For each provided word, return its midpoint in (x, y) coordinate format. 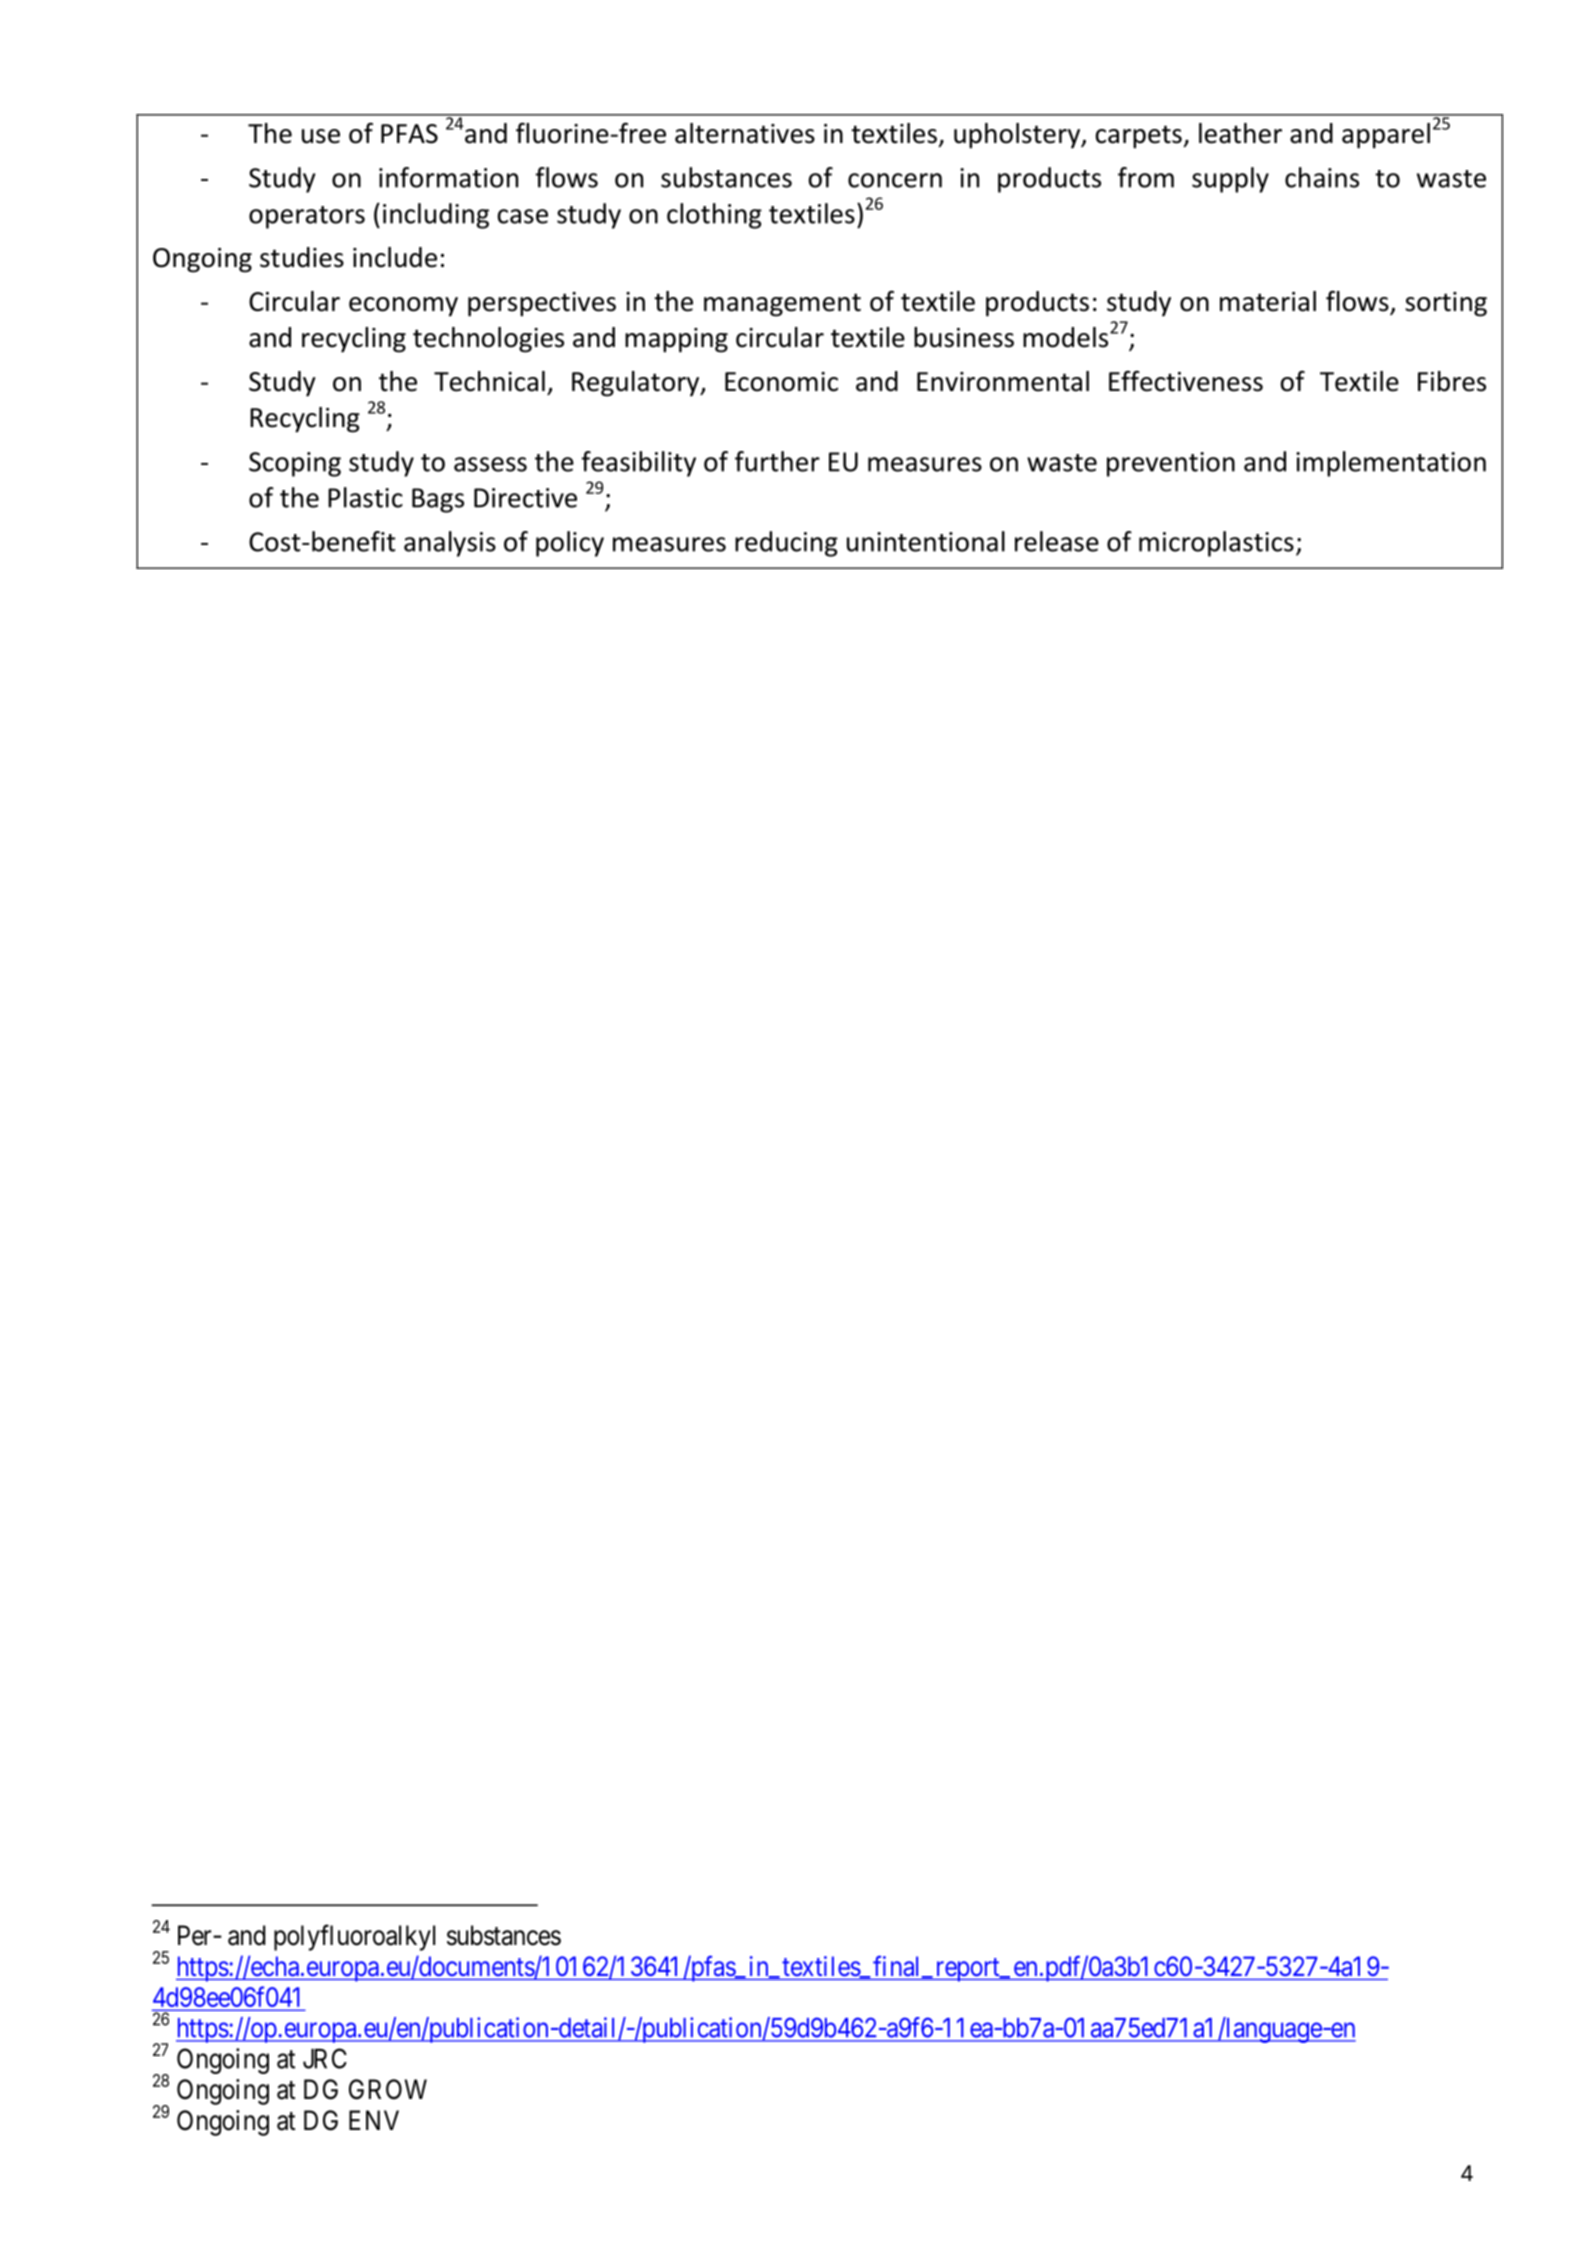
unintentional (926, 541)
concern (895, 180)
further (777, 461)
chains (1322, 177)
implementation (1391, 464)
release (1057, 541)
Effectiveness (1186, 381)
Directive (525, 498)
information (448, 177)
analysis (450, 544)
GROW (388, 2089)
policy (570, 544)
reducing (786, 544)
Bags (438, 500)
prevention (1171, 464)
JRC (325, 2058)
